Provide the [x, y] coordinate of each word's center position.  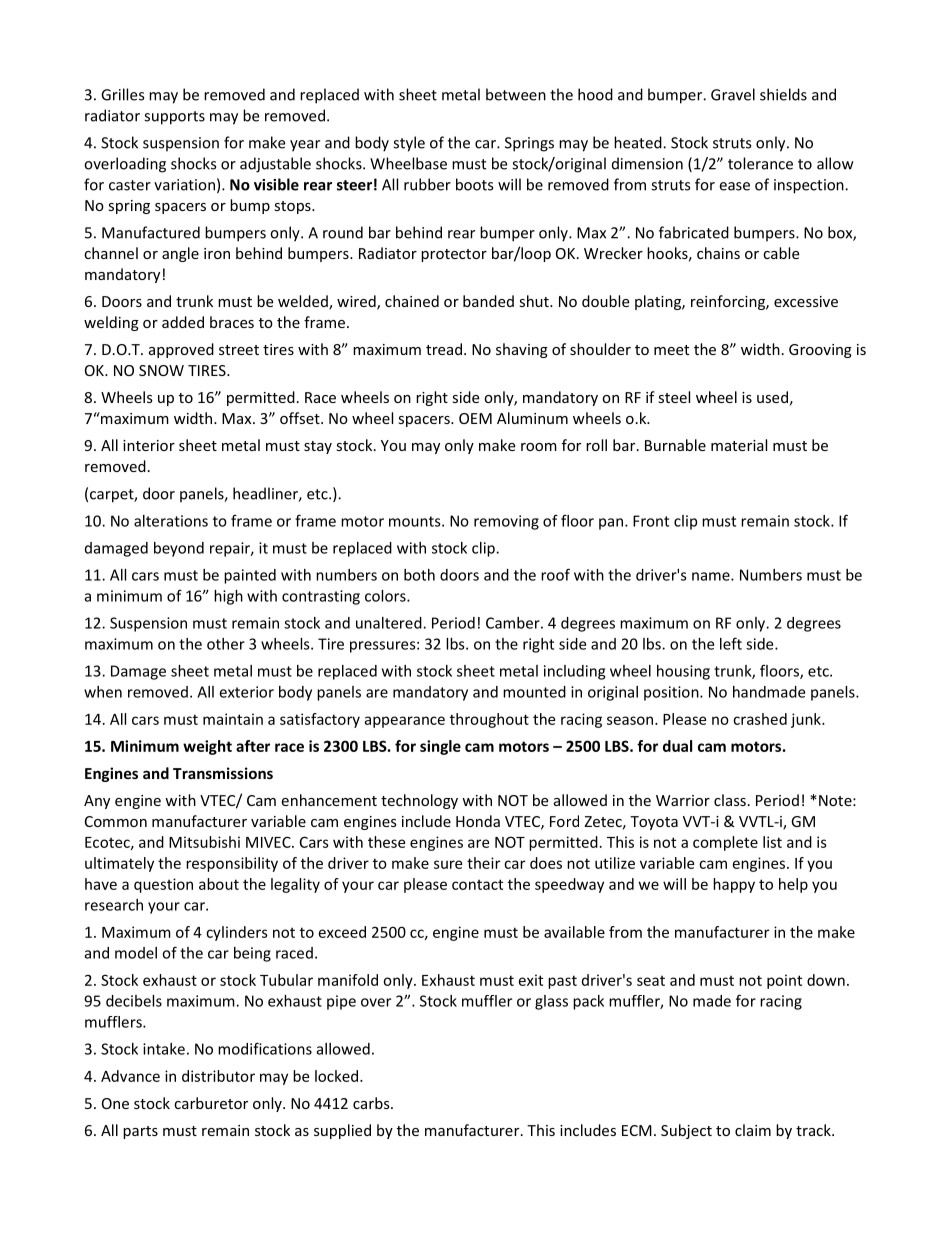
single [440, 747]
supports [174, 118]
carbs [372, 1103]
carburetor [211, 1103]
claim [753, 1130]
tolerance [760, 163]
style [409, 144]
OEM [475, 418]
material [739, 445]
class [730, 800]
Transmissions [223, 773]
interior [149, 445]
